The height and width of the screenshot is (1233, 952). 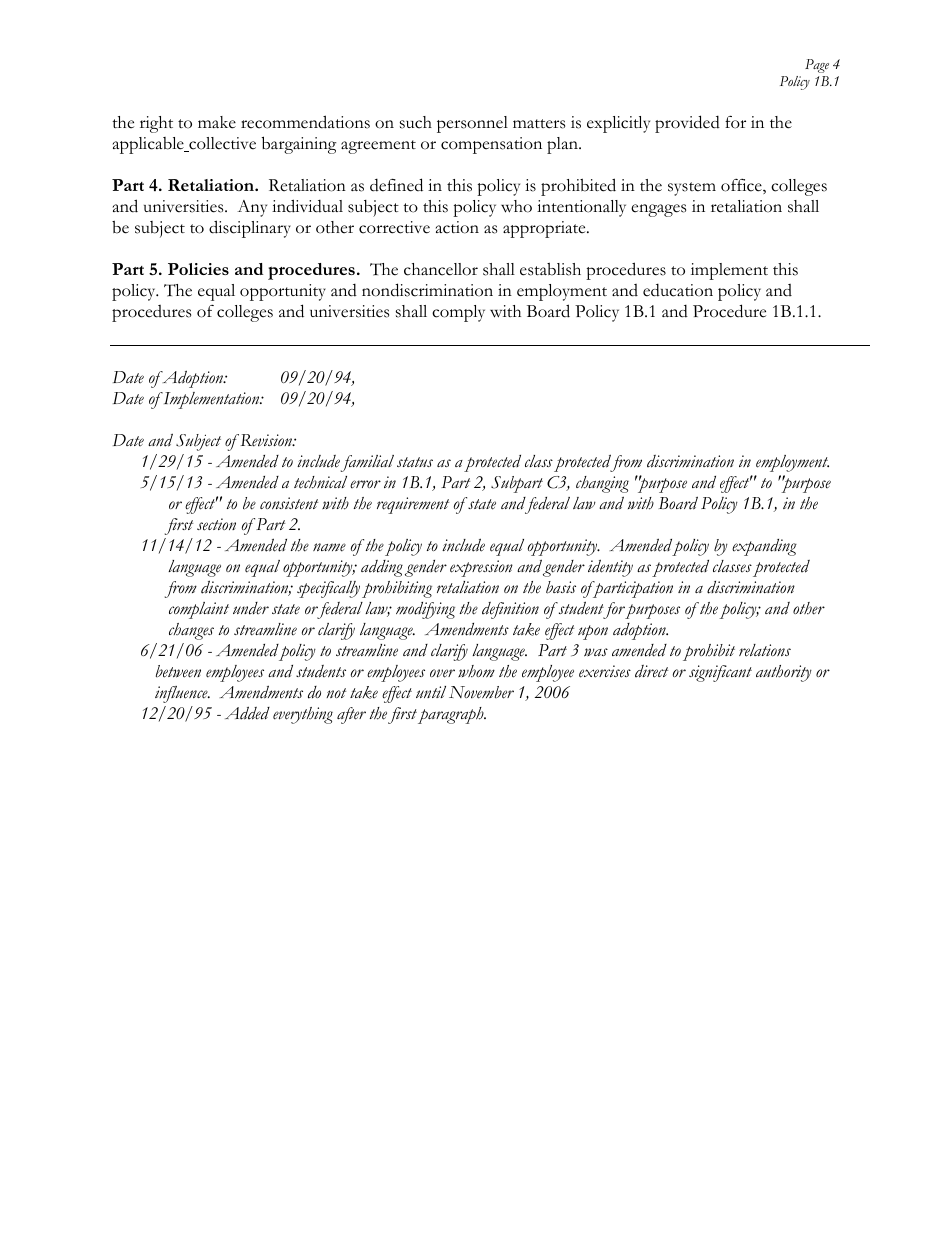 What do you see at coordinates (817, 66) in the screenshot?
I see `Page` at bounding box center [817, 66].
